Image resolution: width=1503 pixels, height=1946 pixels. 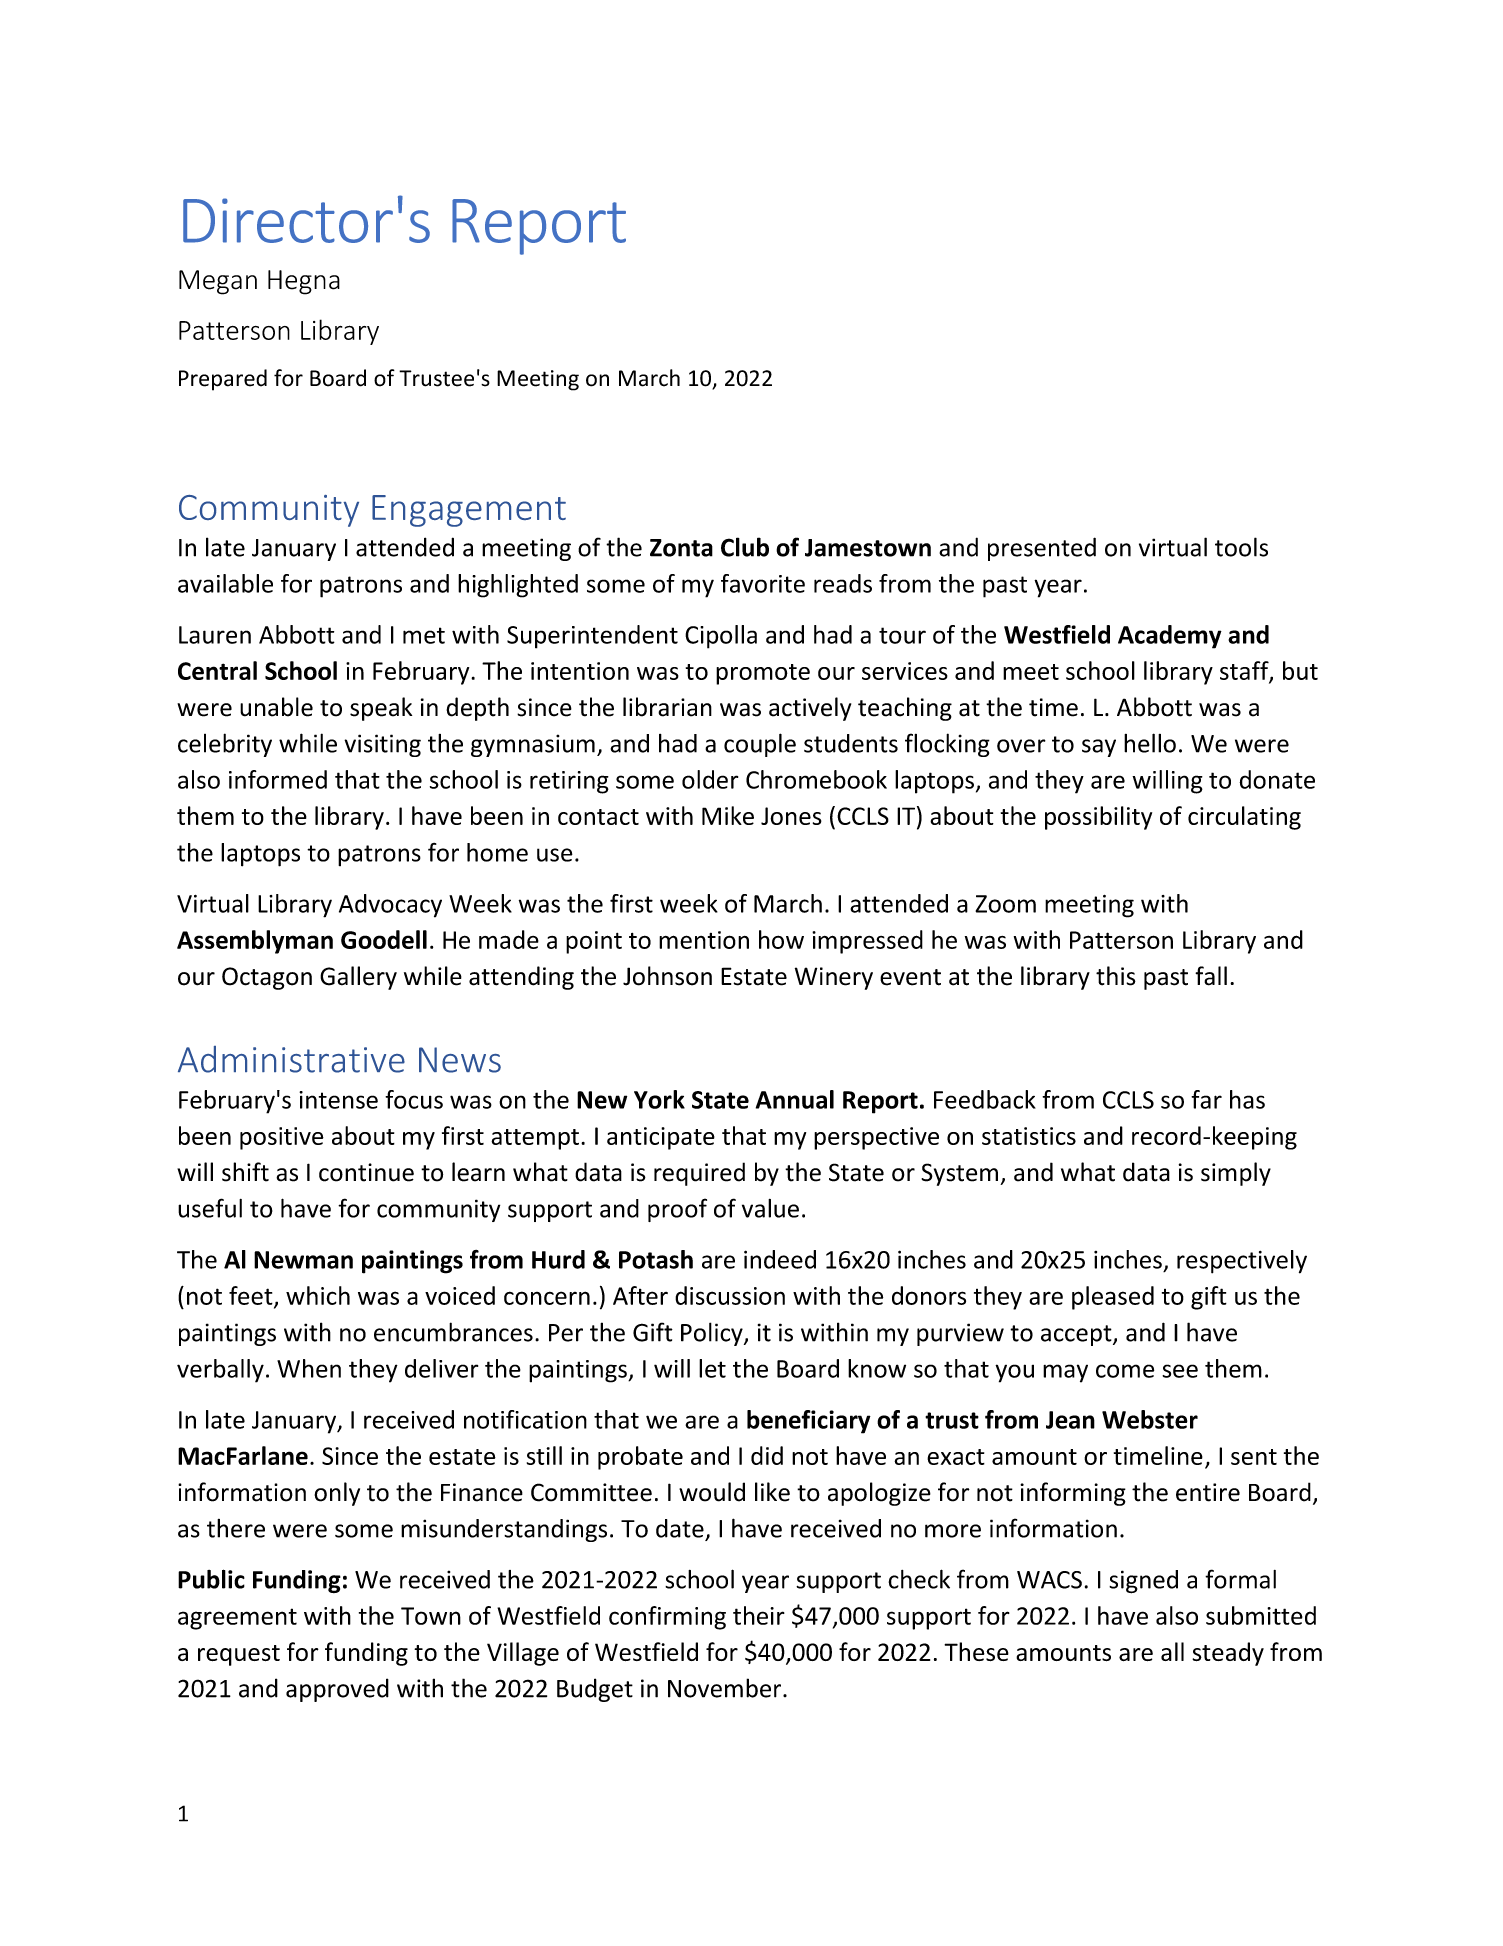 What do you see at coordinates (366, 1172) in the screenshot?
I see `continue` at bounding box center [366, 1172].
